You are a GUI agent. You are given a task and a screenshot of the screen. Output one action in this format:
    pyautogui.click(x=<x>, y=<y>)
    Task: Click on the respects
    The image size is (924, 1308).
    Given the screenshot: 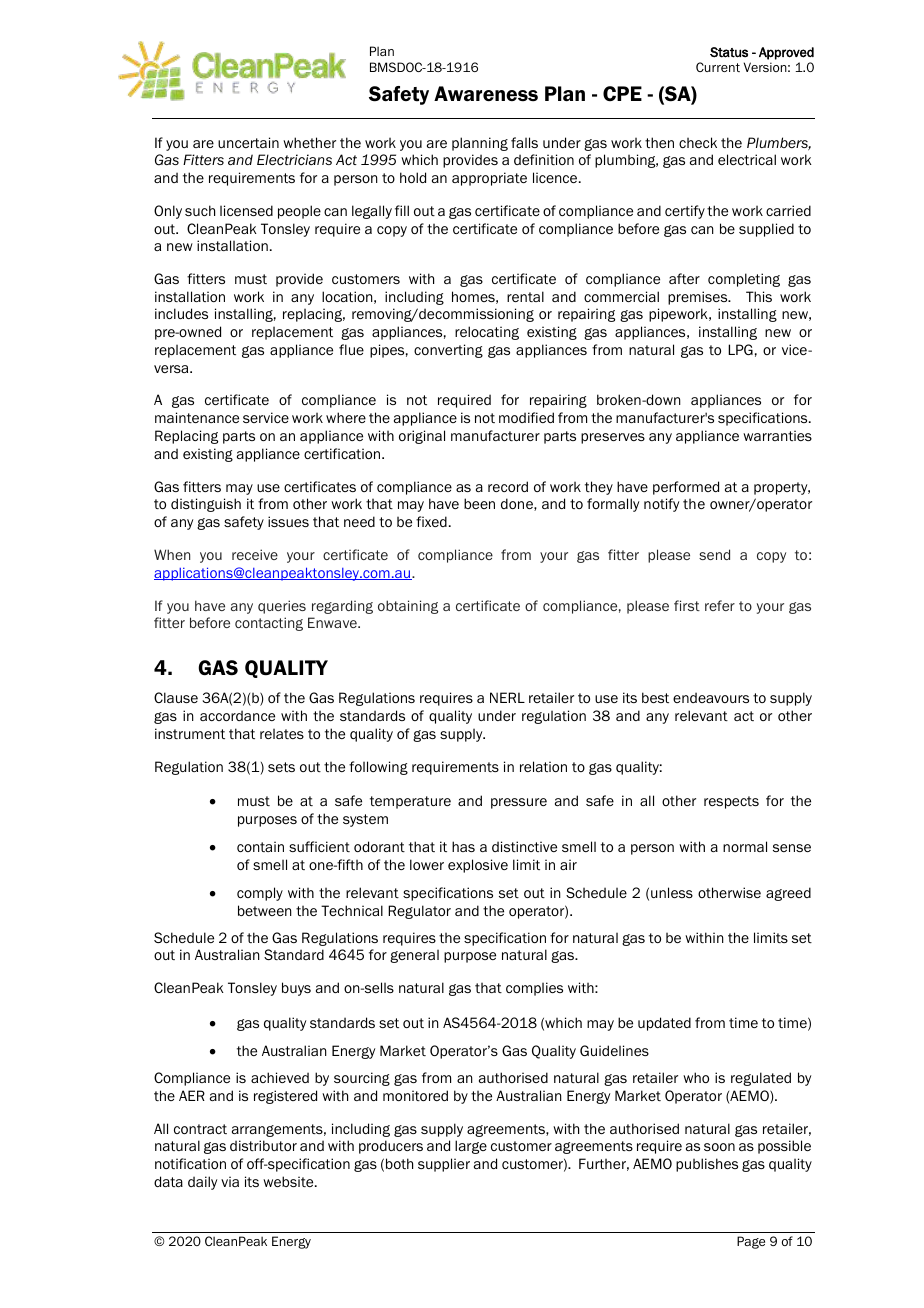 What is the action you would take?
    pyautogui.click(x=731, y=802)
